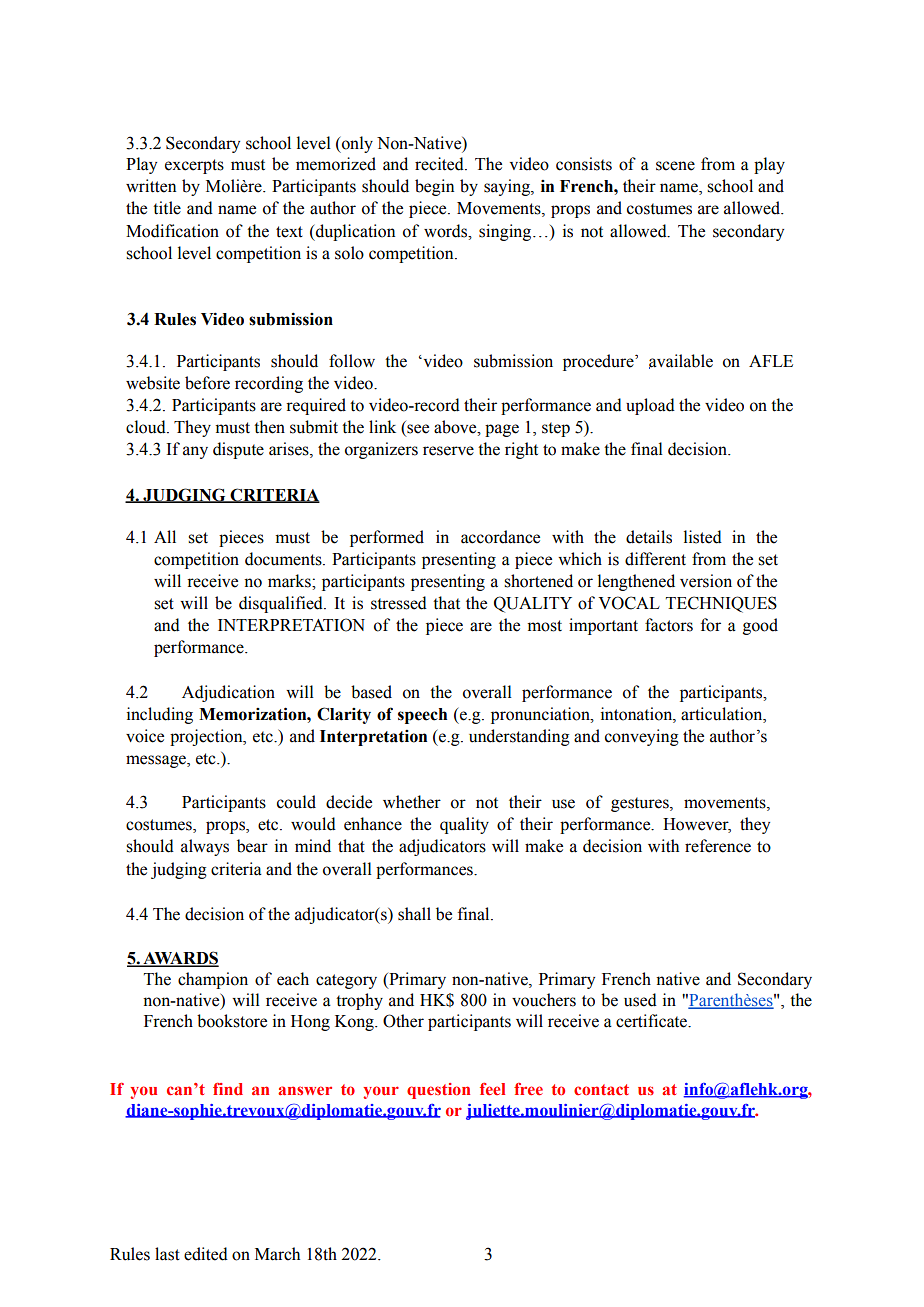  I want to click on edited, so click(206, 1254).
